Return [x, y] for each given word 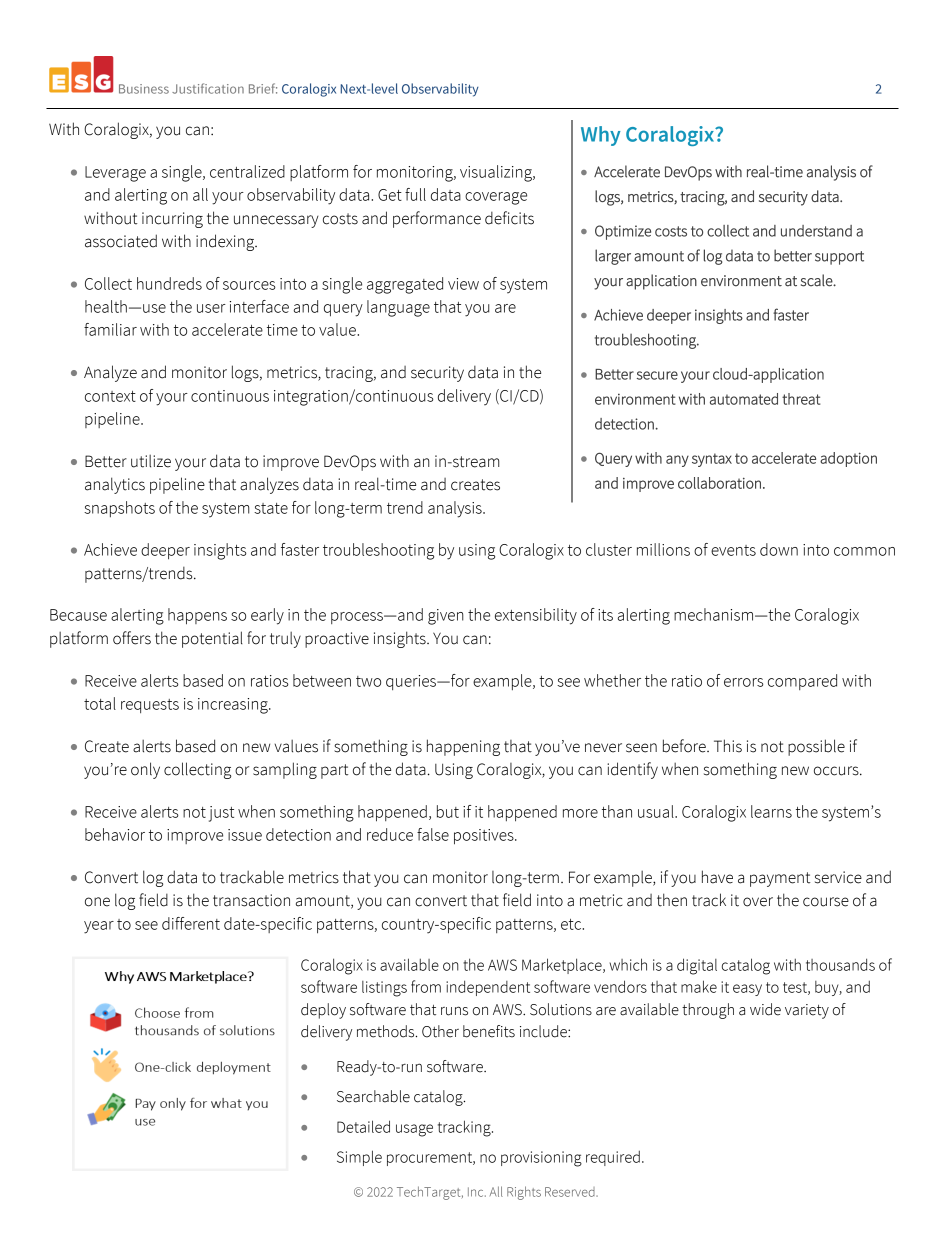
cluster [609, 549]
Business [144, 89]
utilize [151, 461]
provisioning [541, 1159]
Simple [359, 1158]
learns [771, 811]
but [448, 811]
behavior [115, 834]
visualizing [497, 173]
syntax [712, 460]
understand [816, 231]
